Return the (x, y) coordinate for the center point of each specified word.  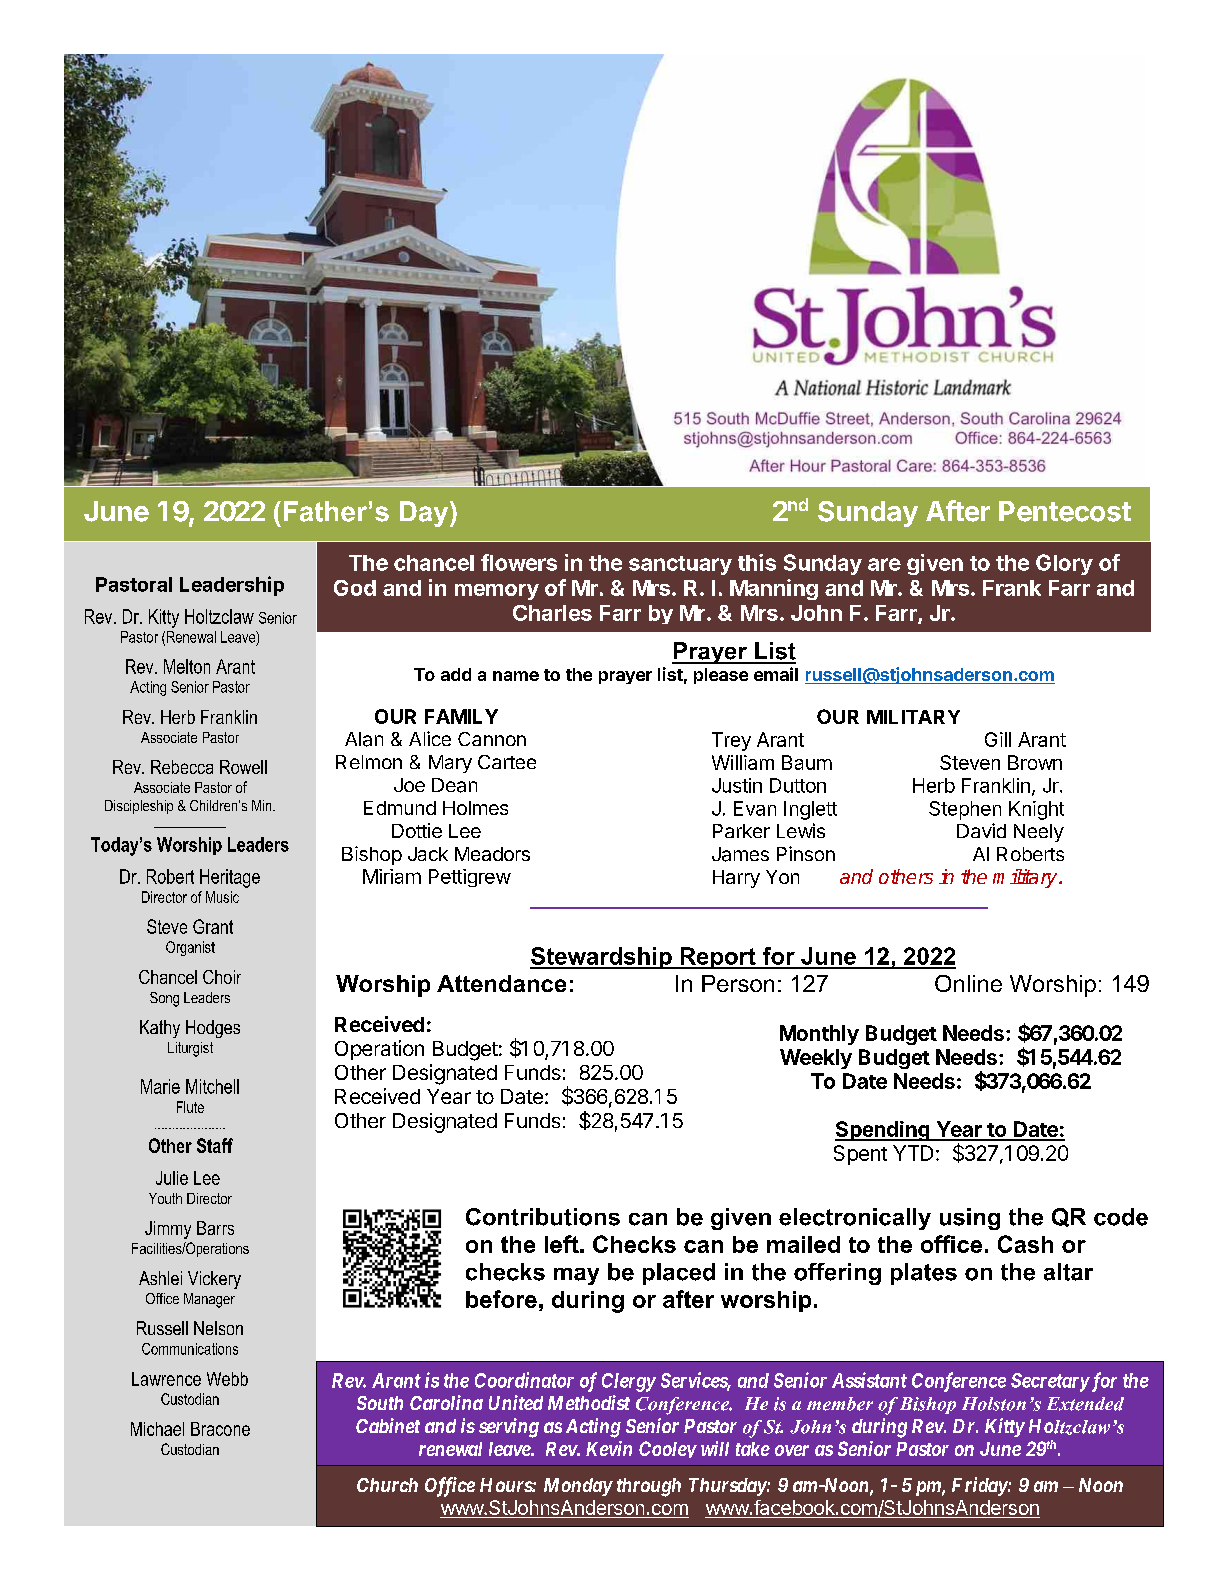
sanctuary (680, 565)
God (355, 588)
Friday (980, 1486)
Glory (1064, 564)
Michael (157, 1429)
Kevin (609, 1448)
